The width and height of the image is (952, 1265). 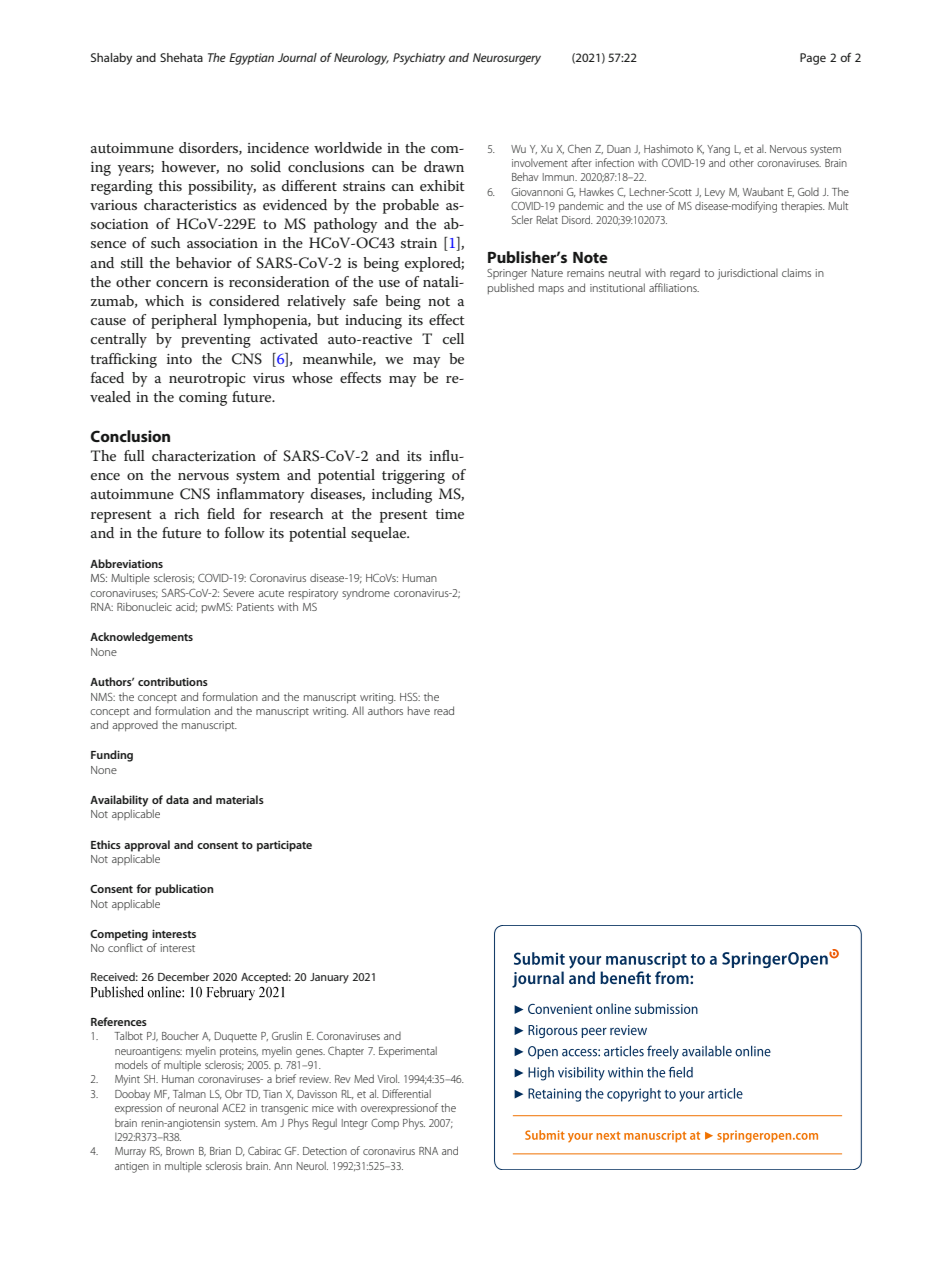 What do you see at coordinates (408, 1051) in the image?
I see `Experimental` at bounding box center [408, 1051].
